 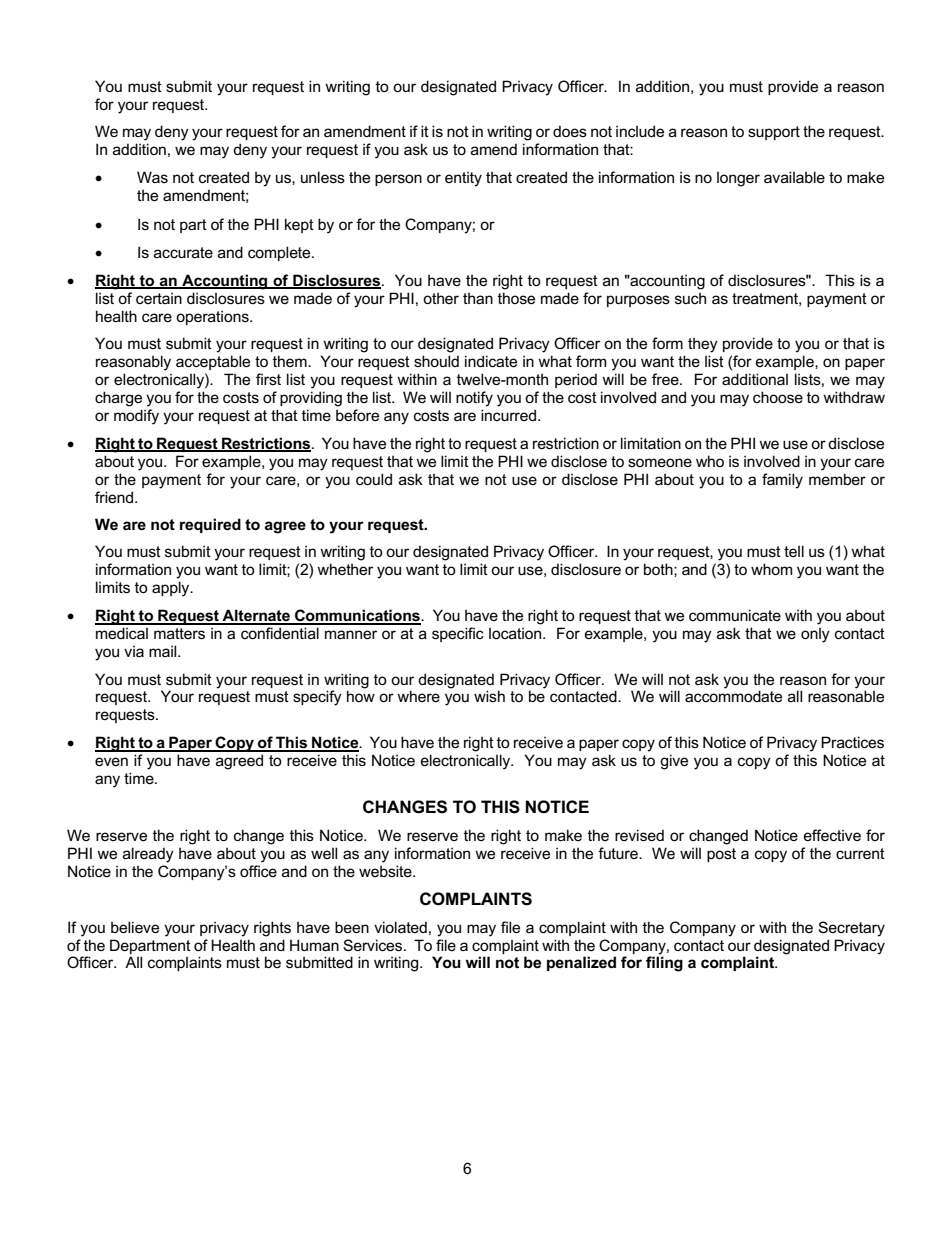 I want to click on tell, so click(x=794, y=551).
